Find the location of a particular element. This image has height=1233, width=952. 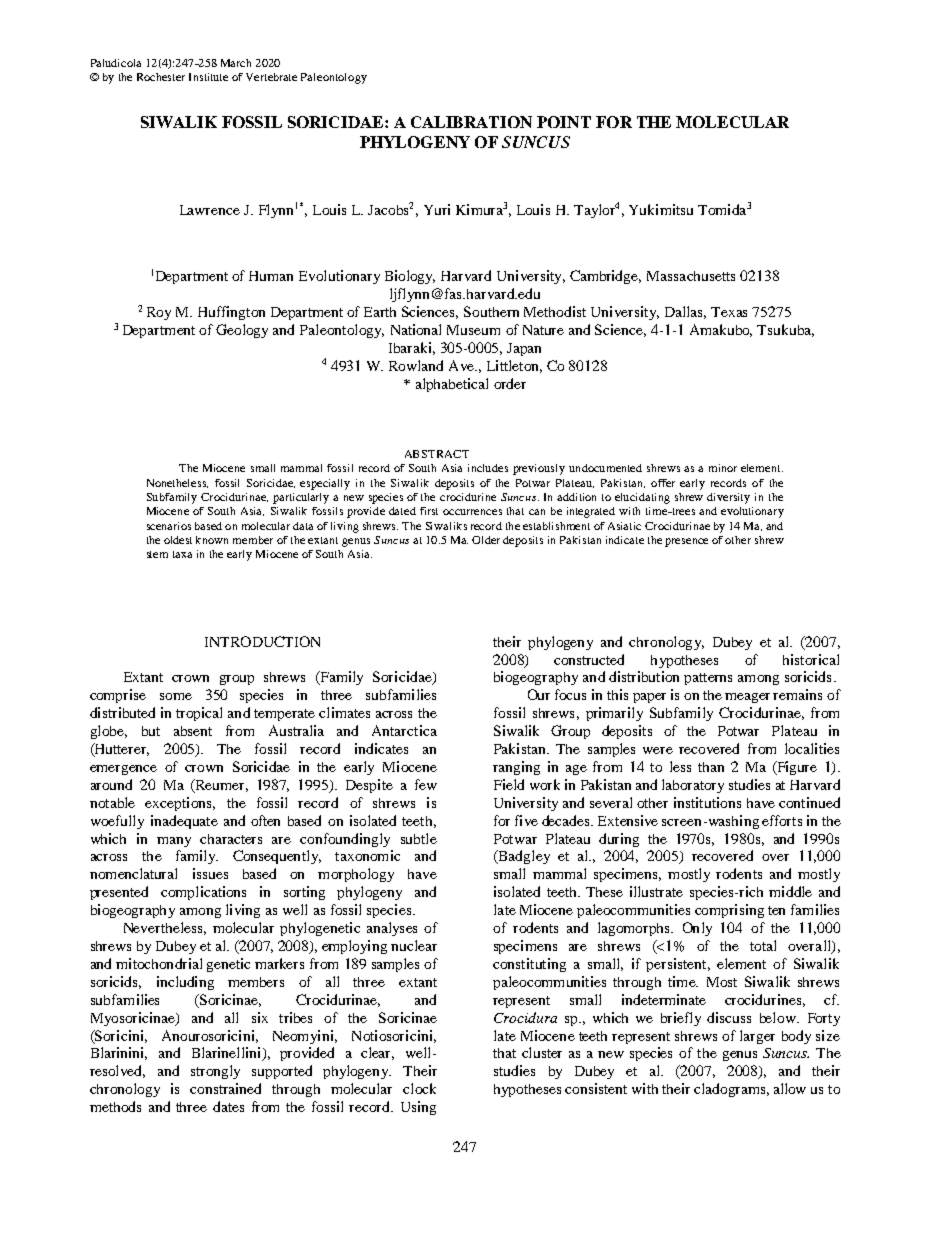

than is located at coordinates (711, 767).
